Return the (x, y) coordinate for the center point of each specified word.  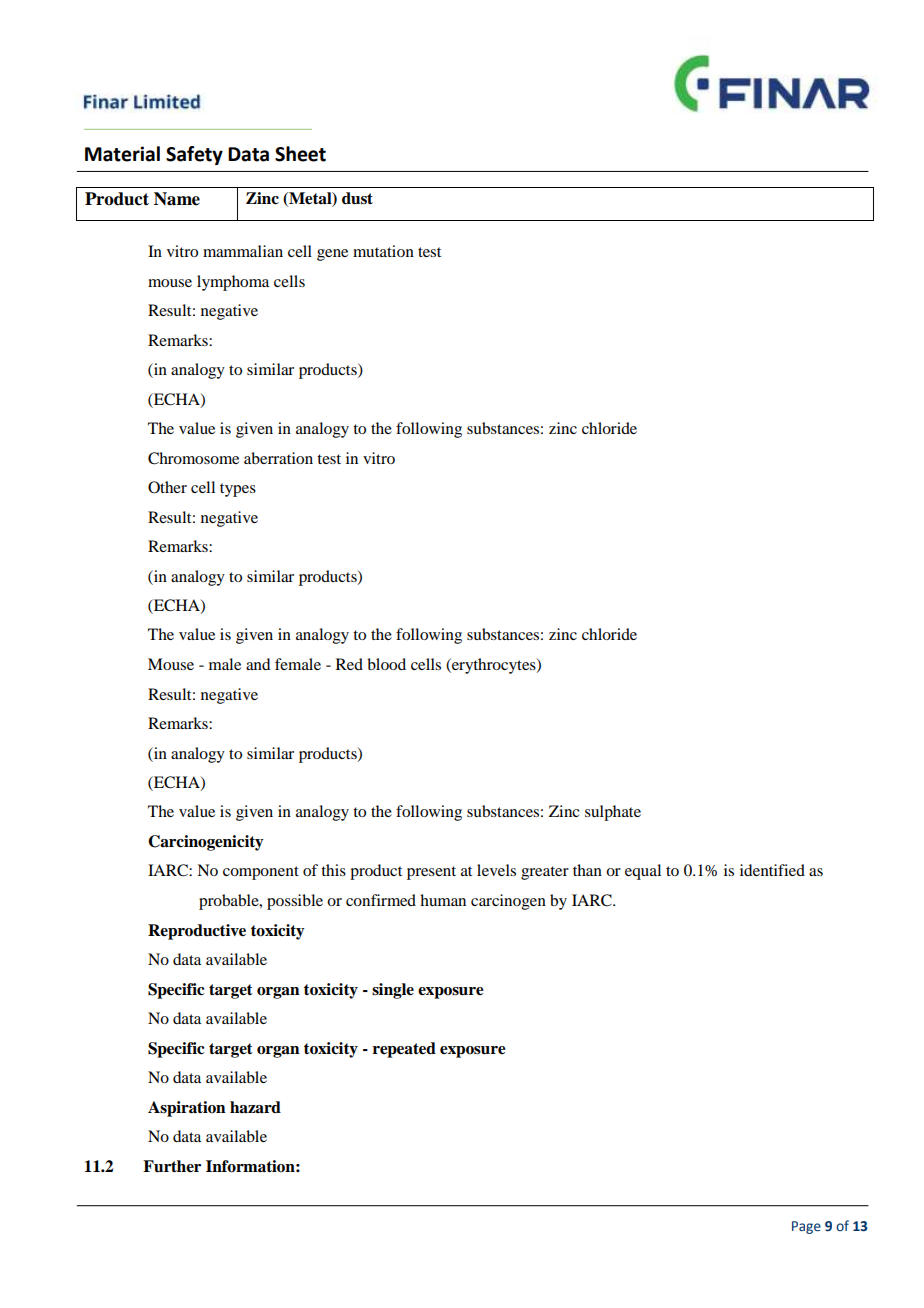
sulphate (613, 813)
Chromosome (193, 458)
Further (172, 1166)
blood (386, 664)
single (393, 991)
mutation (383, 251)
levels (496, 870)
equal (643, 872)
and (258, 664)
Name (177, 199)
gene (332, 255)
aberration (278, 458)
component (261, 873)
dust (357, 198)
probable (230, 902)
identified (772, 870)
